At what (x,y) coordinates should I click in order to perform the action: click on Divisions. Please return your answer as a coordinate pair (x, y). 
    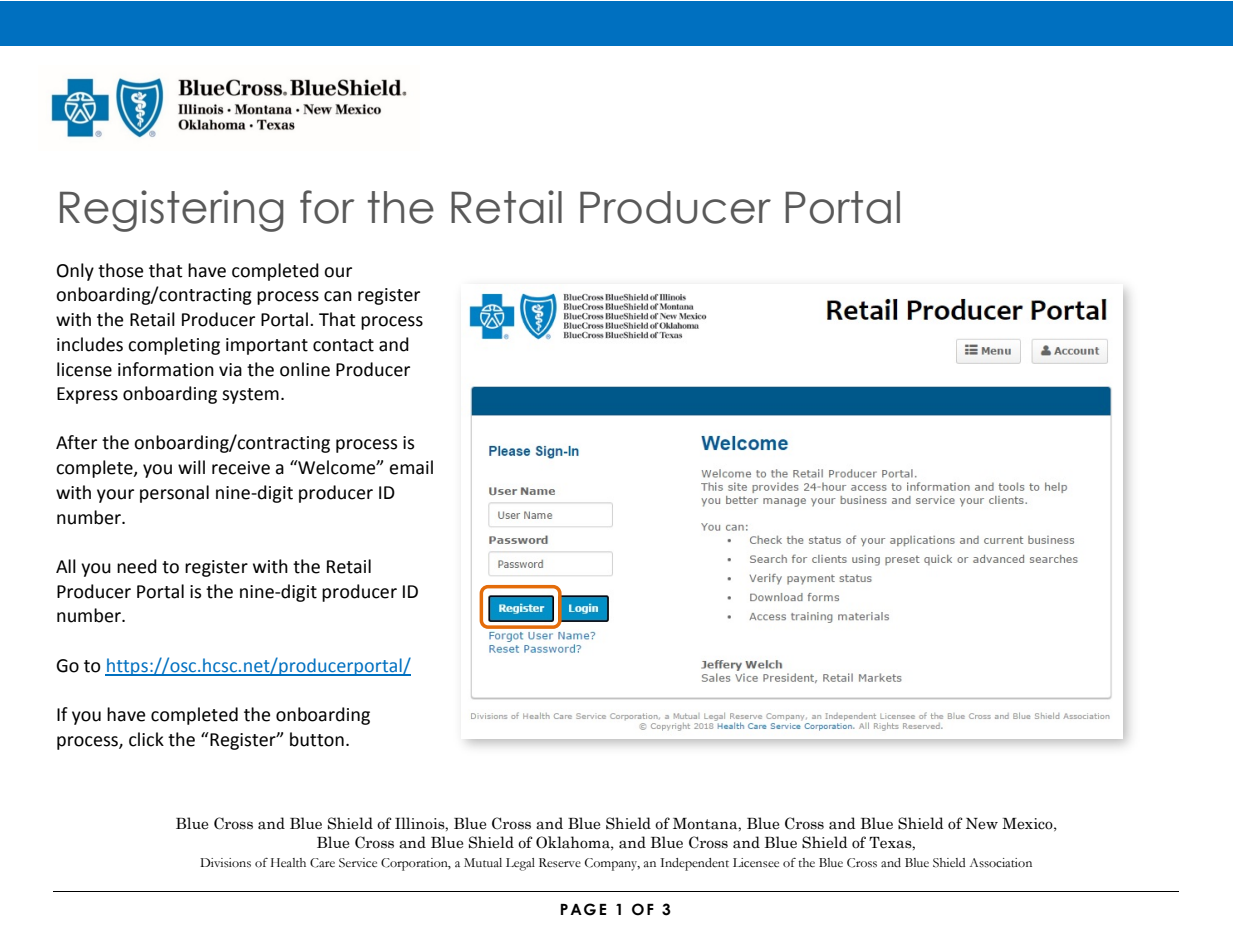
    Looking at the image, I should click on (225, 863).
